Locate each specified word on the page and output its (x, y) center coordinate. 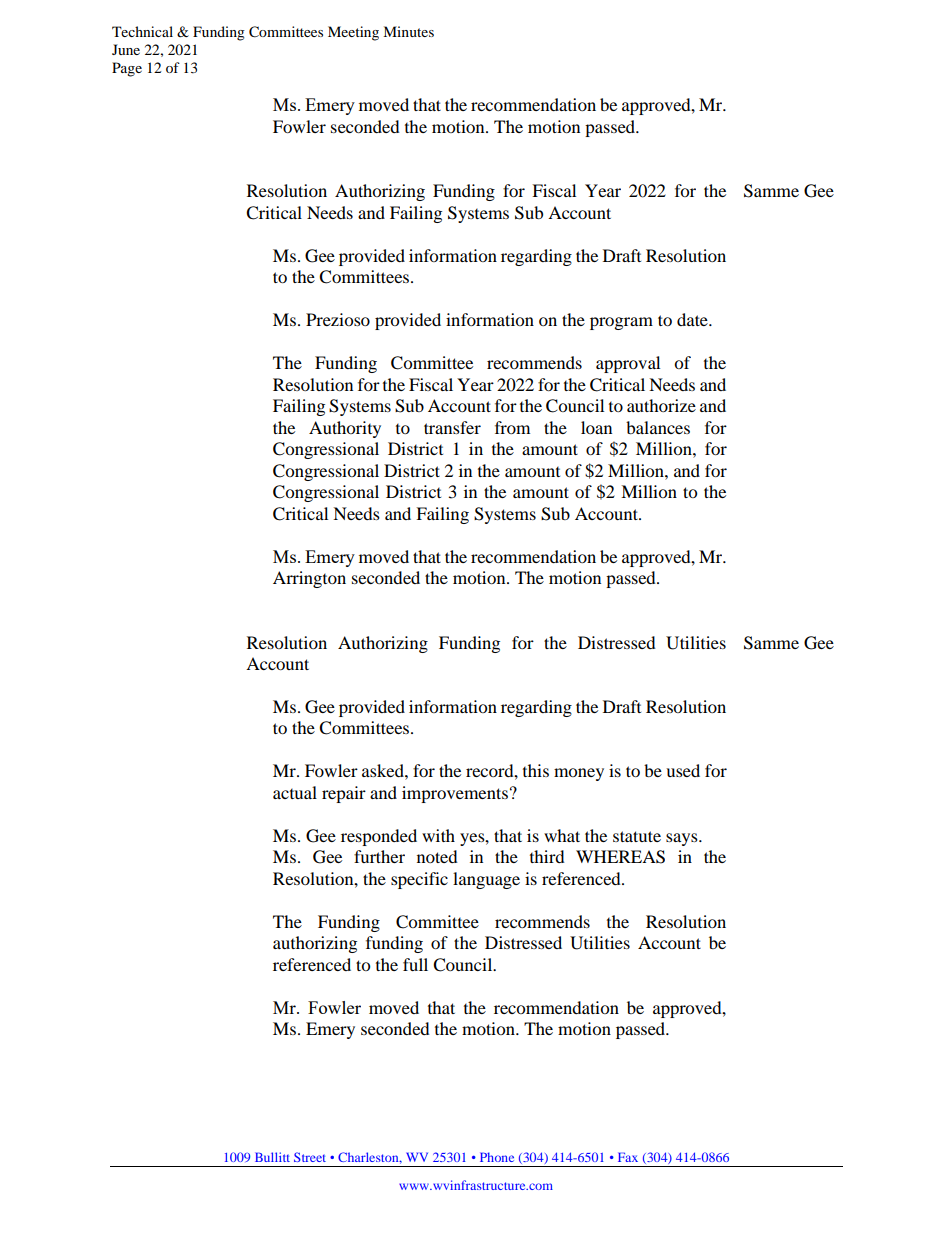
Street (310, 1157)
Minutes (408, 31)
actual (295, 792)
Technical (142, 31)
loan (596, 427)
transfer (452, 427)
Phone (497, 1157)
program (621, 323)
